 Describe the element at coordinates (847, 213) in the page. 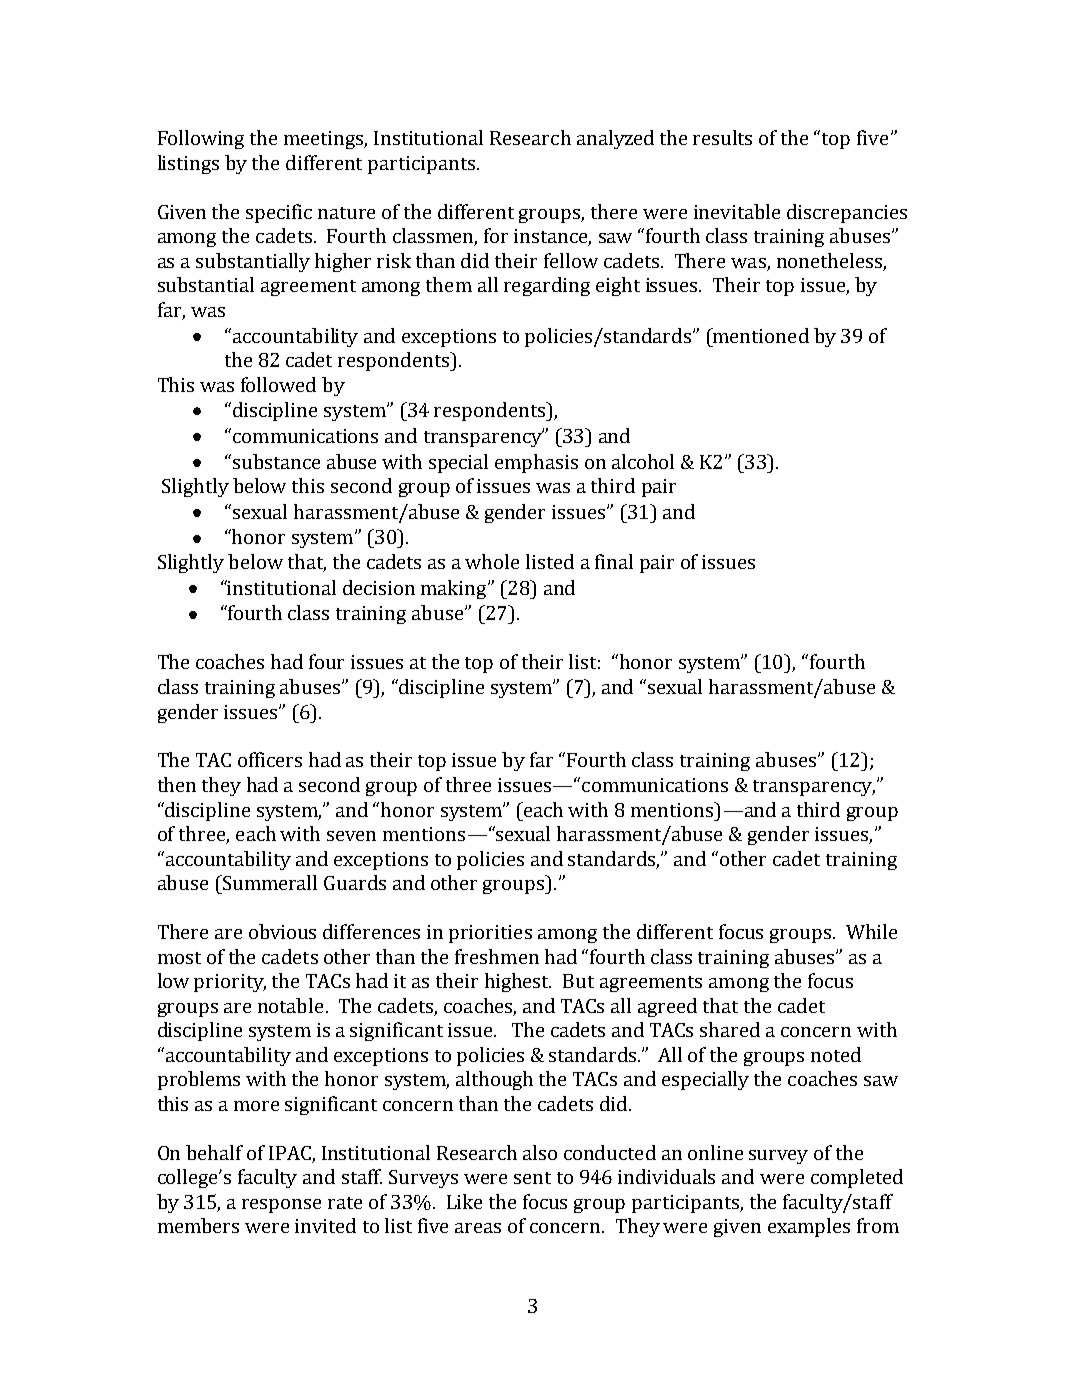

I see `discrepancies` at that location.
